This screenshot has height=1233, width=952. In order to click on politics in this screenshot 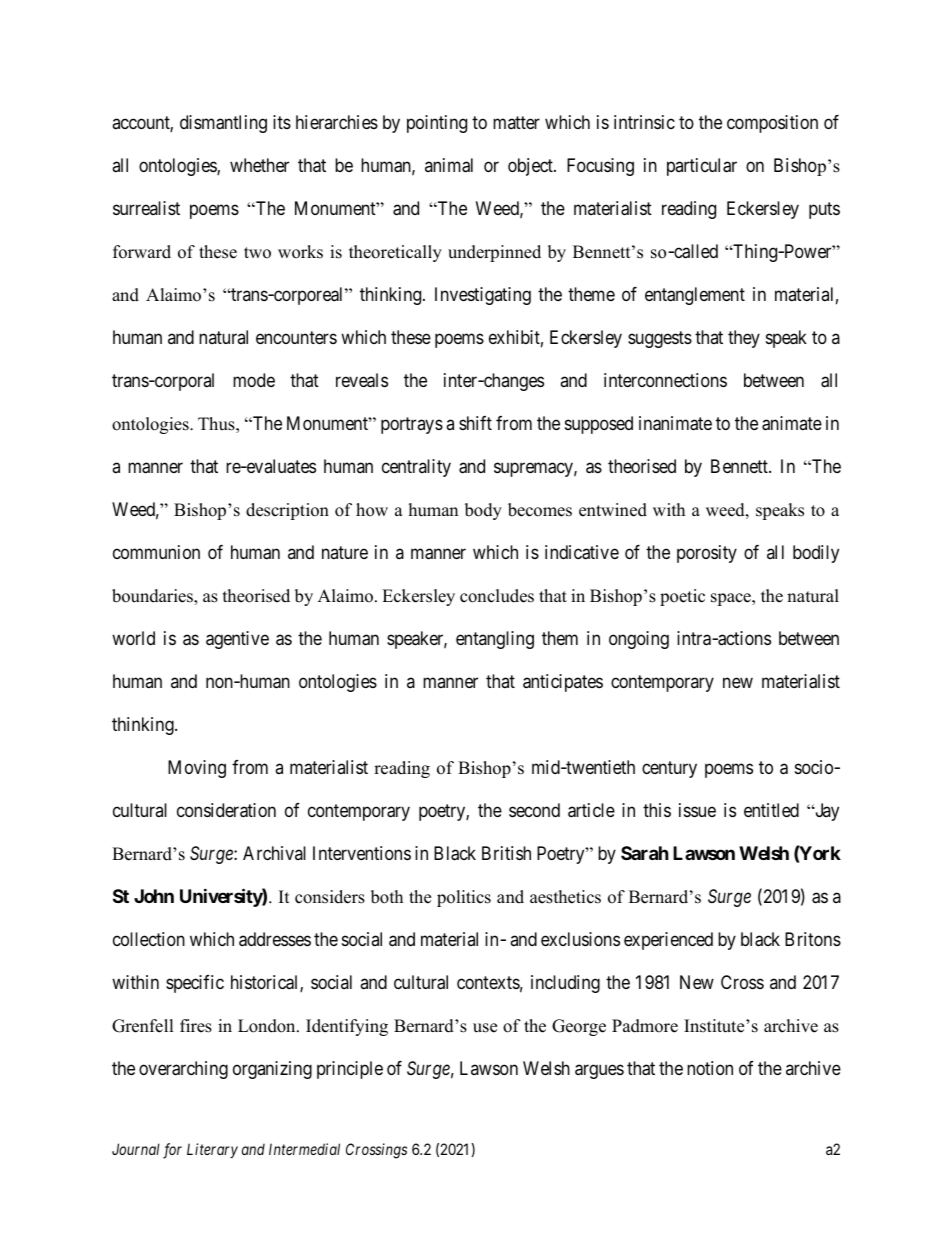, I will do `click(464, 898)`.
